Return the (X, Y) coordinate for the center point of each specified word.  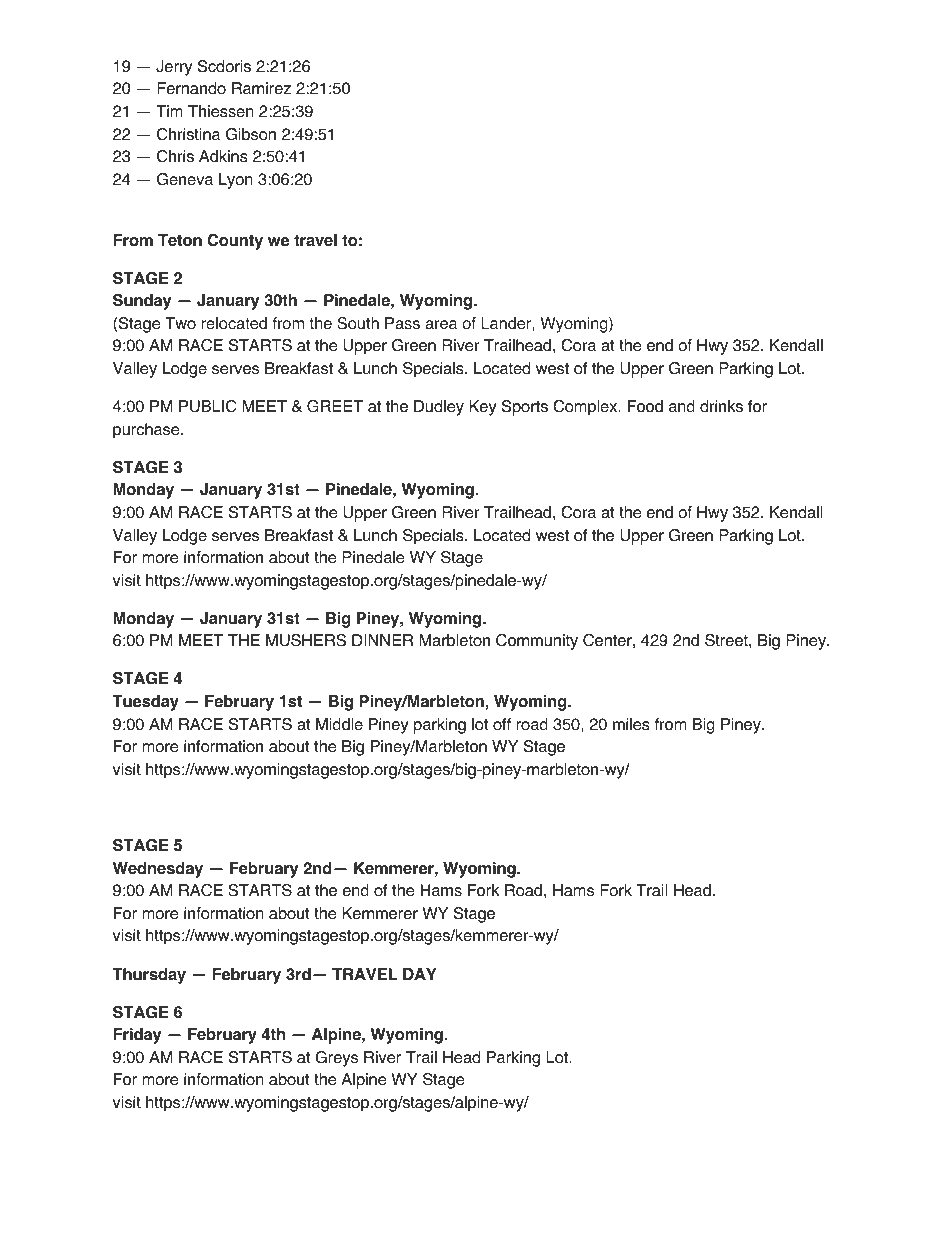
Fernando (191, 88)
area (441, 325)
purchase (147, 431)
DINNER (382, 640)
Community (537, 642)
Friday (137, 1036)
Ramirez (261, 88)
